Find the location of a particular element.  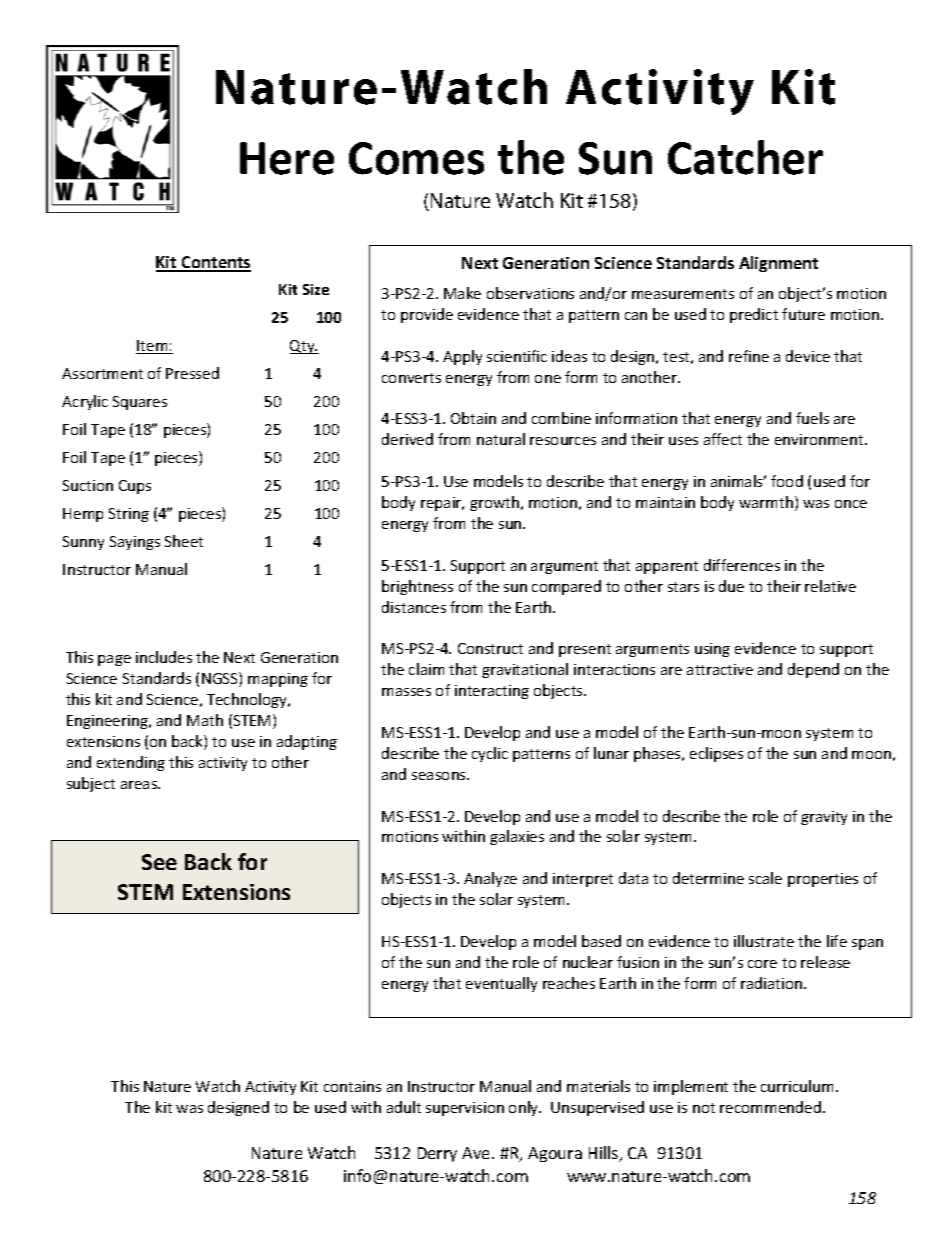

Catcher is located at coordinates (745, 157).
